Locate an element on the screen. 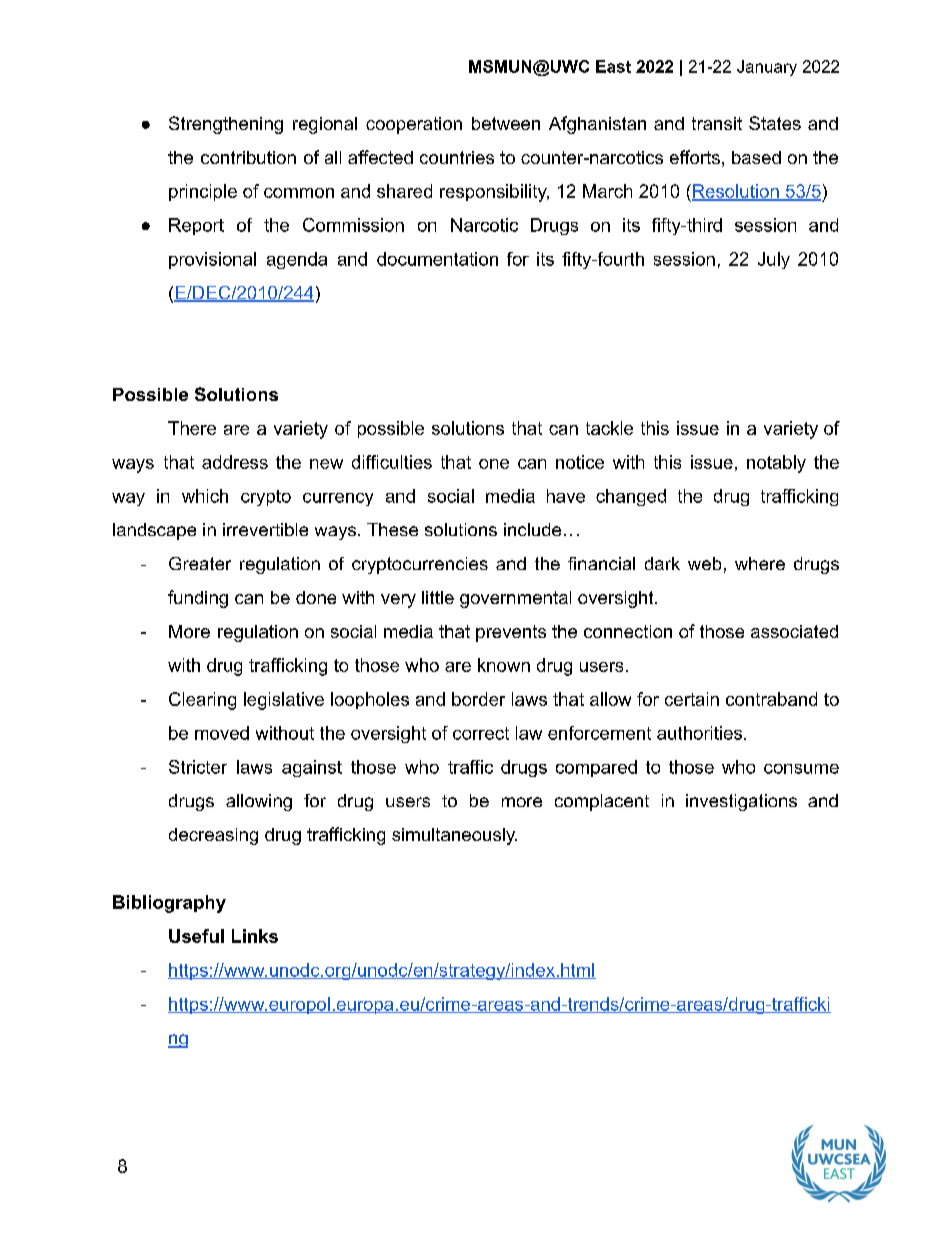 The height and width of the screenshot is (1233, 952). provisional is located at coordinates (212, 260).
